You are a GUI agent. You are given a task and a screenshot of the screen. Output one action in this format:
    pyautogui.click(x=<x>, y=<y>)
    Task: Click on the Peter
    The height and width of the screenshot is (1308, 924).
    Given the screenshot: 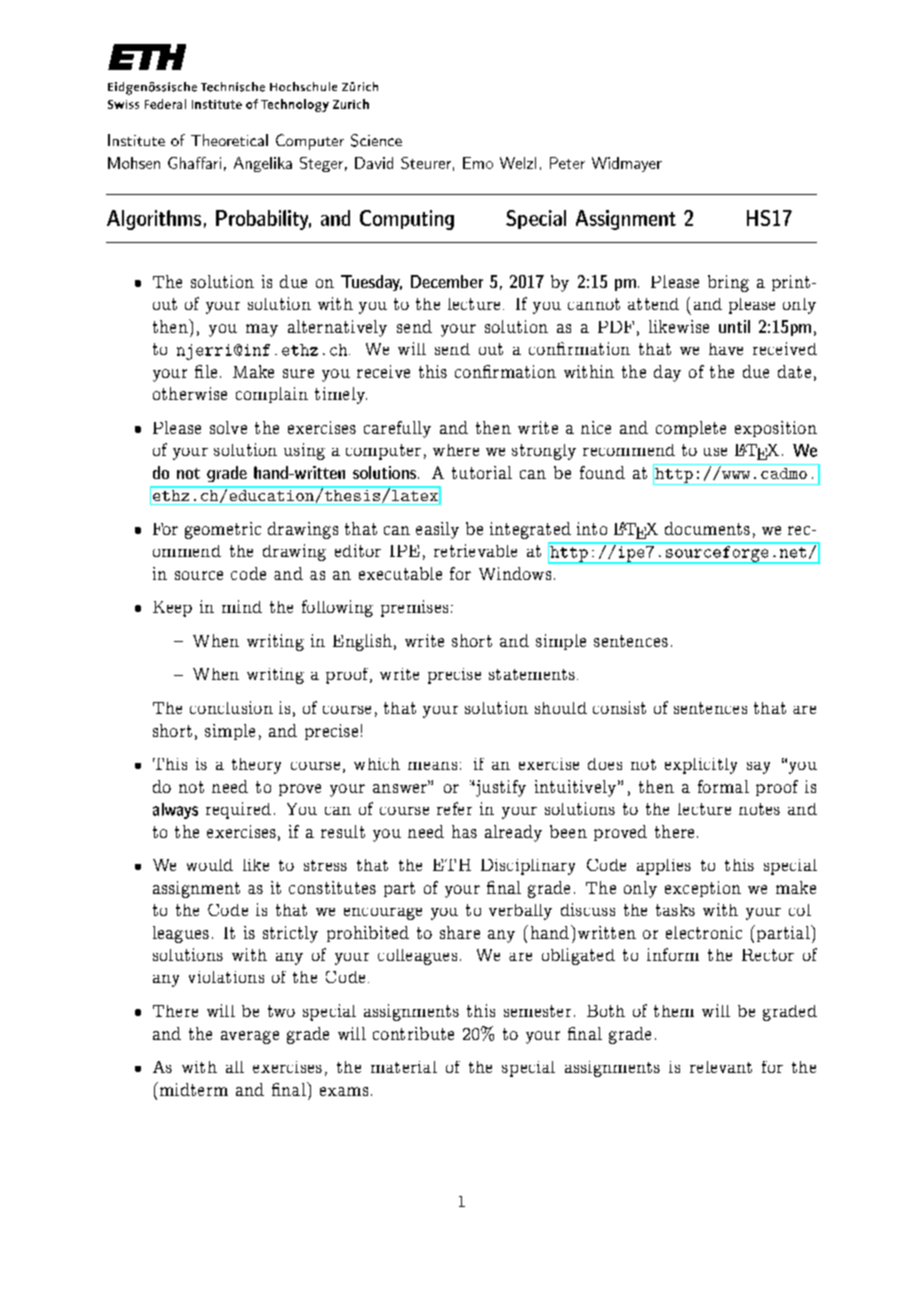 What is the action you would take?
    pyautogui.click(x=567, y=163)
